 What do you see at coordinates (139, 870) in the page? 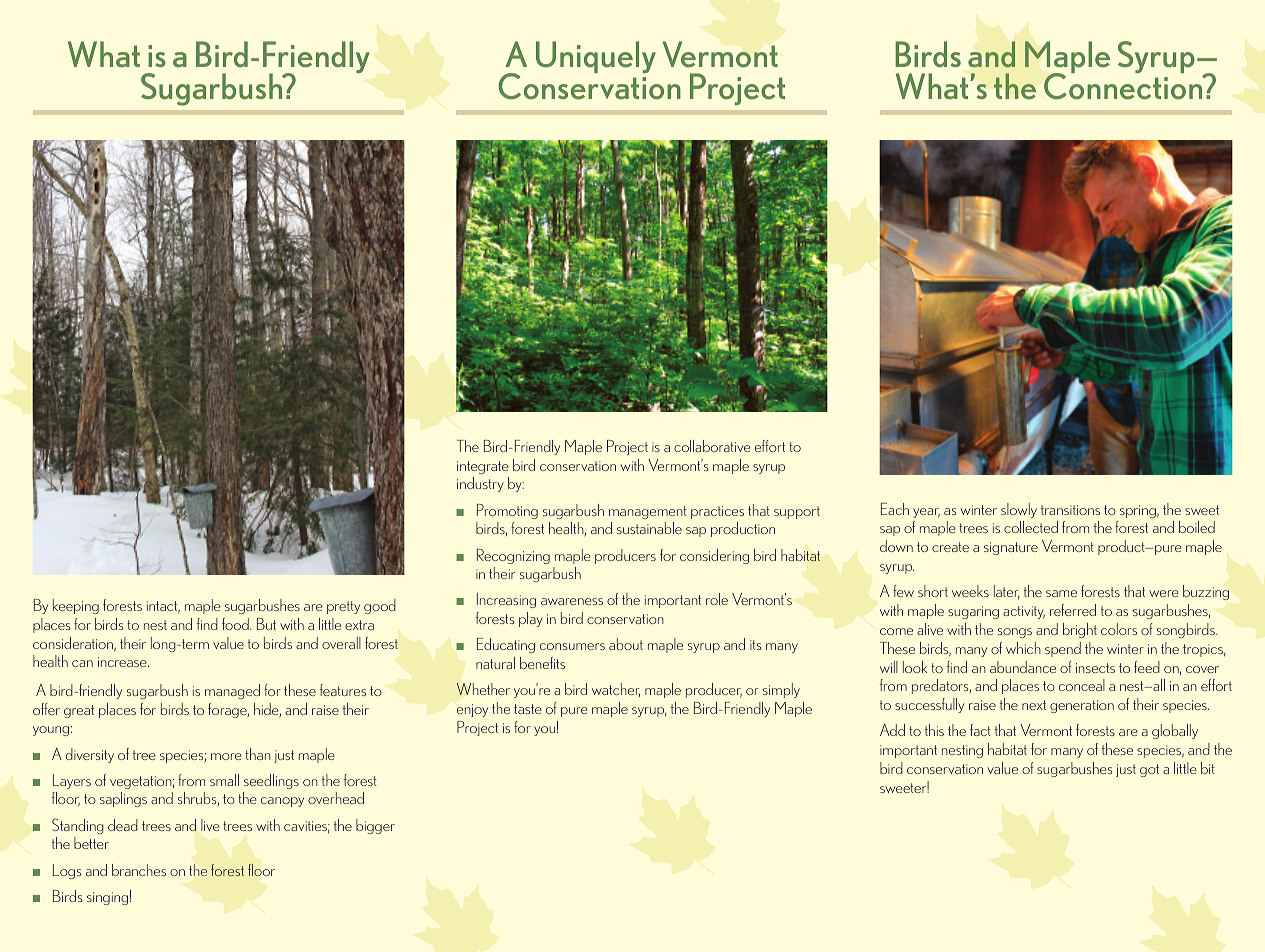
I see `branches` at bounding box center [139, 870].
